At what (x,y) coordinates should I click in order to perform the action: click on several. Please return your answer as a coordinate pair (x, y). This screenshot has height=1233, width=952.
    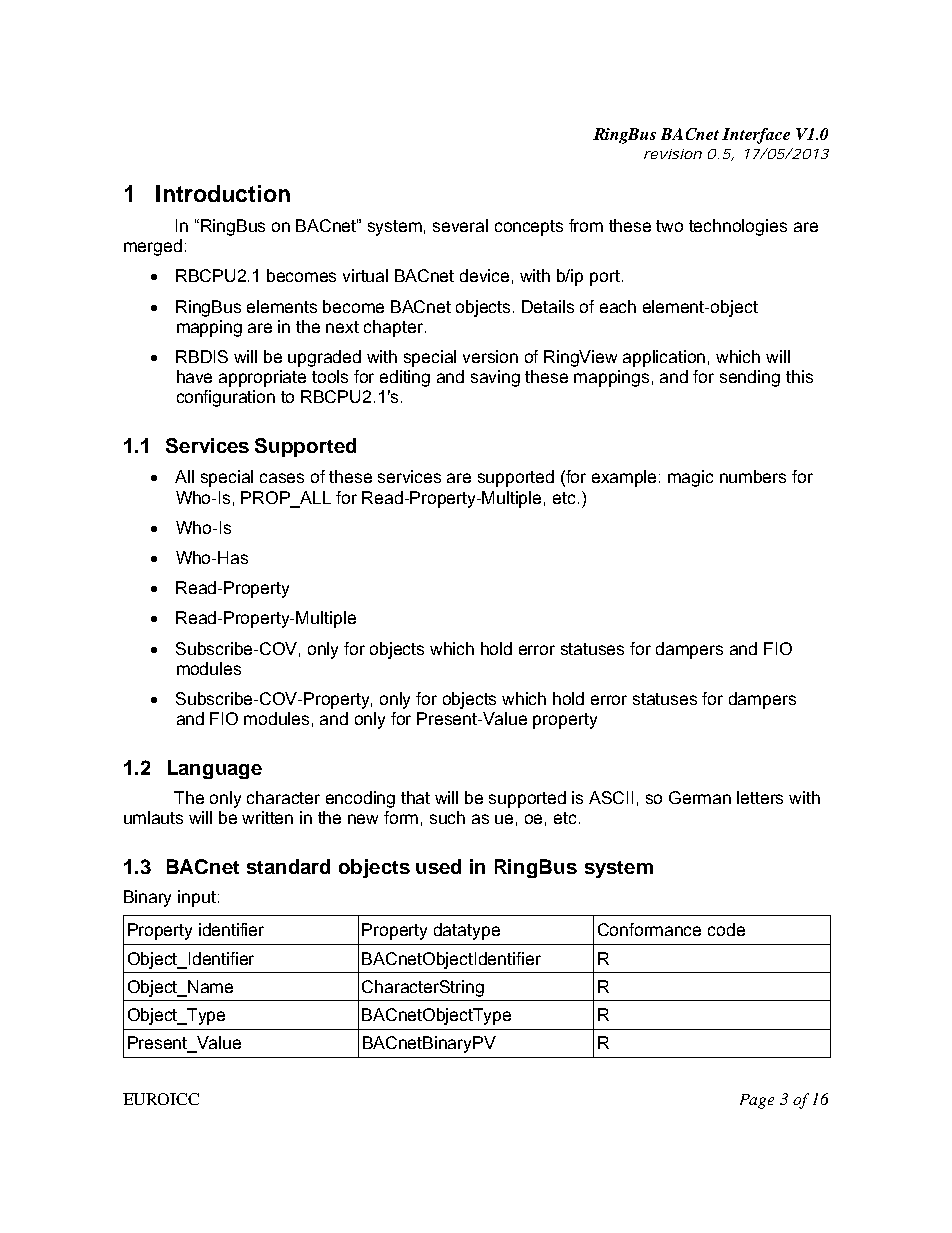
    Looking at the image, I should click on (460, 225).
